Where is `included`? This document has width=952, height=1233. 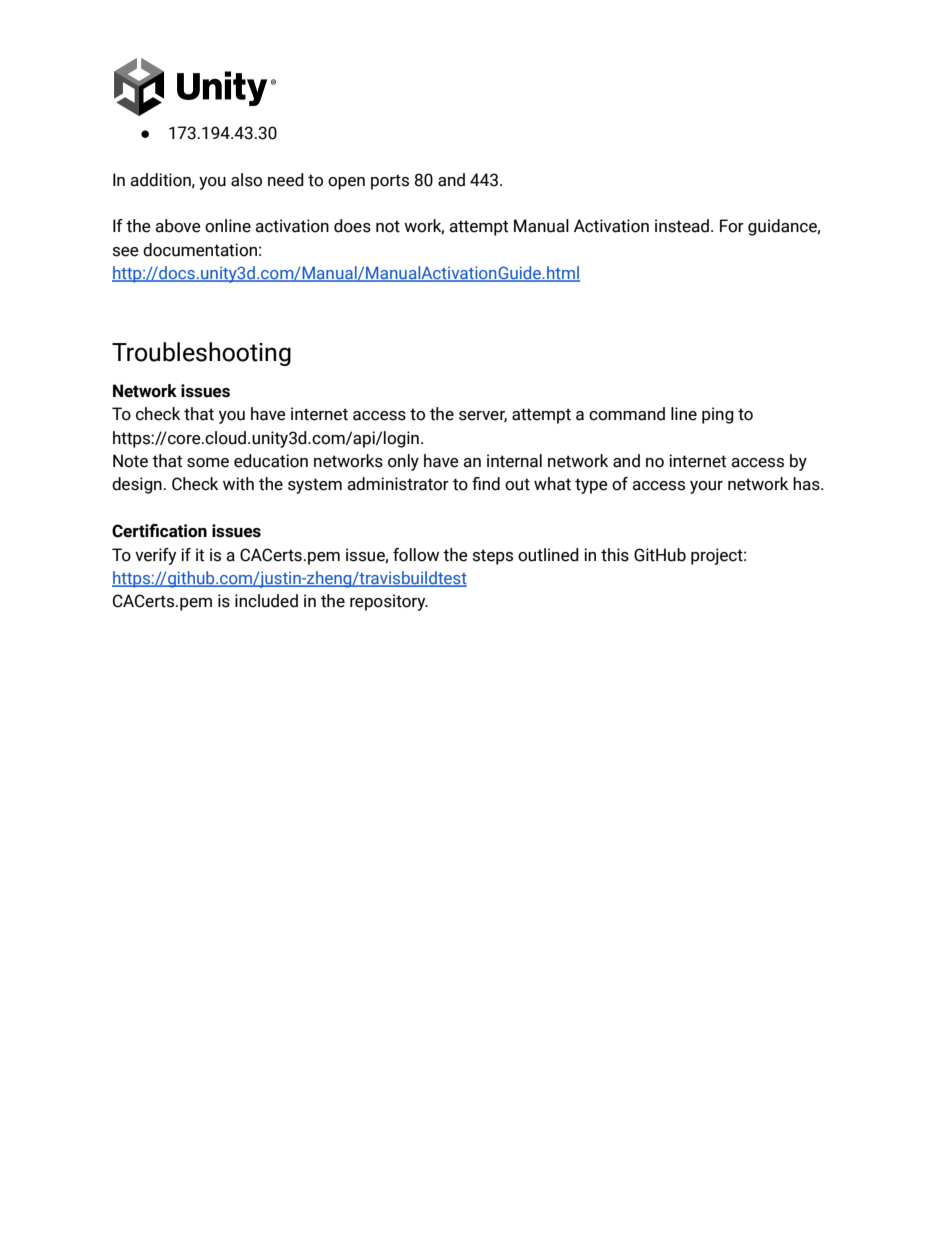 included is located at coordinates (266, 601).
